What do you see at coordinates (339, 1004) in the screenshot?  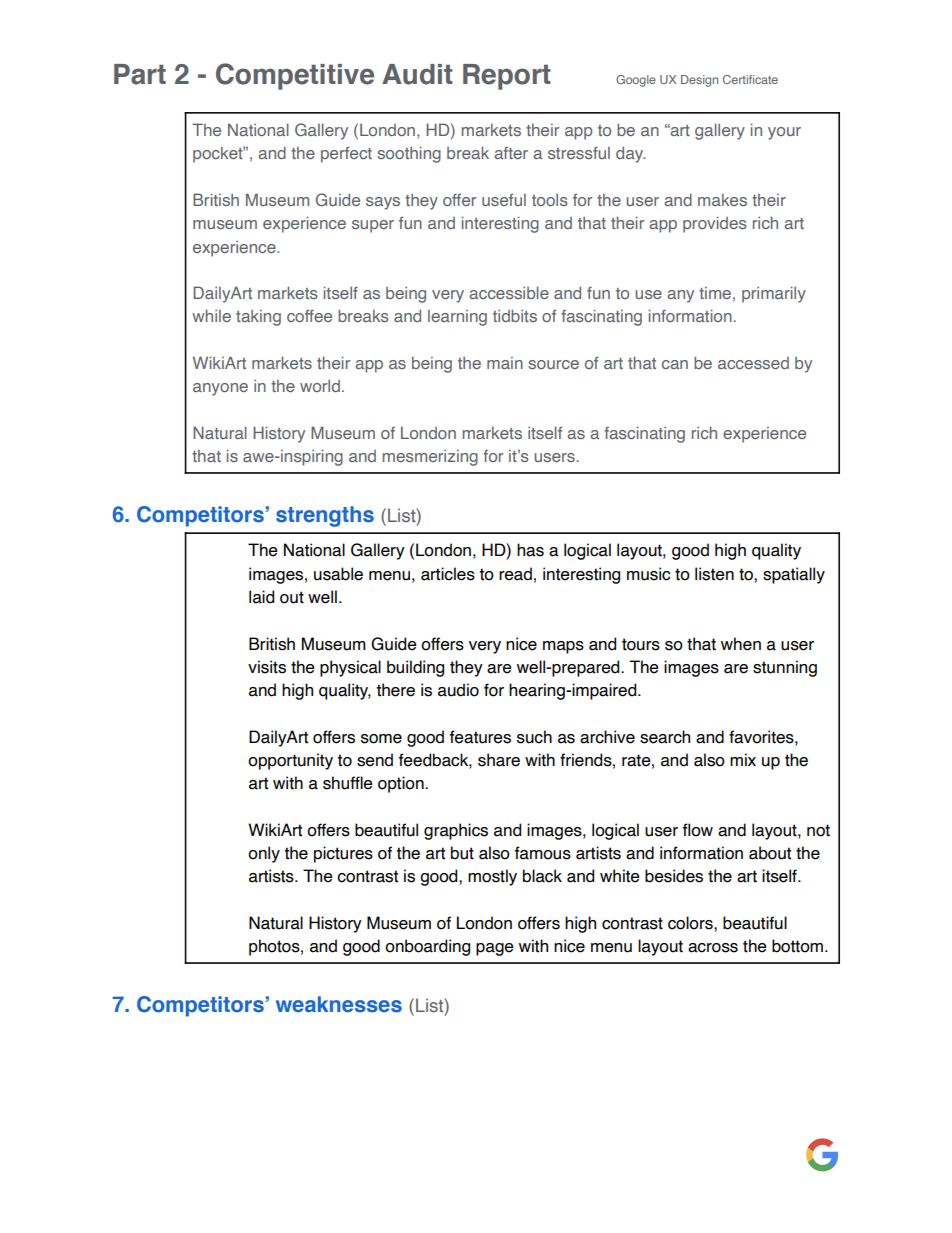 I see `weaknesses` at bounding box center [339, 1004].
